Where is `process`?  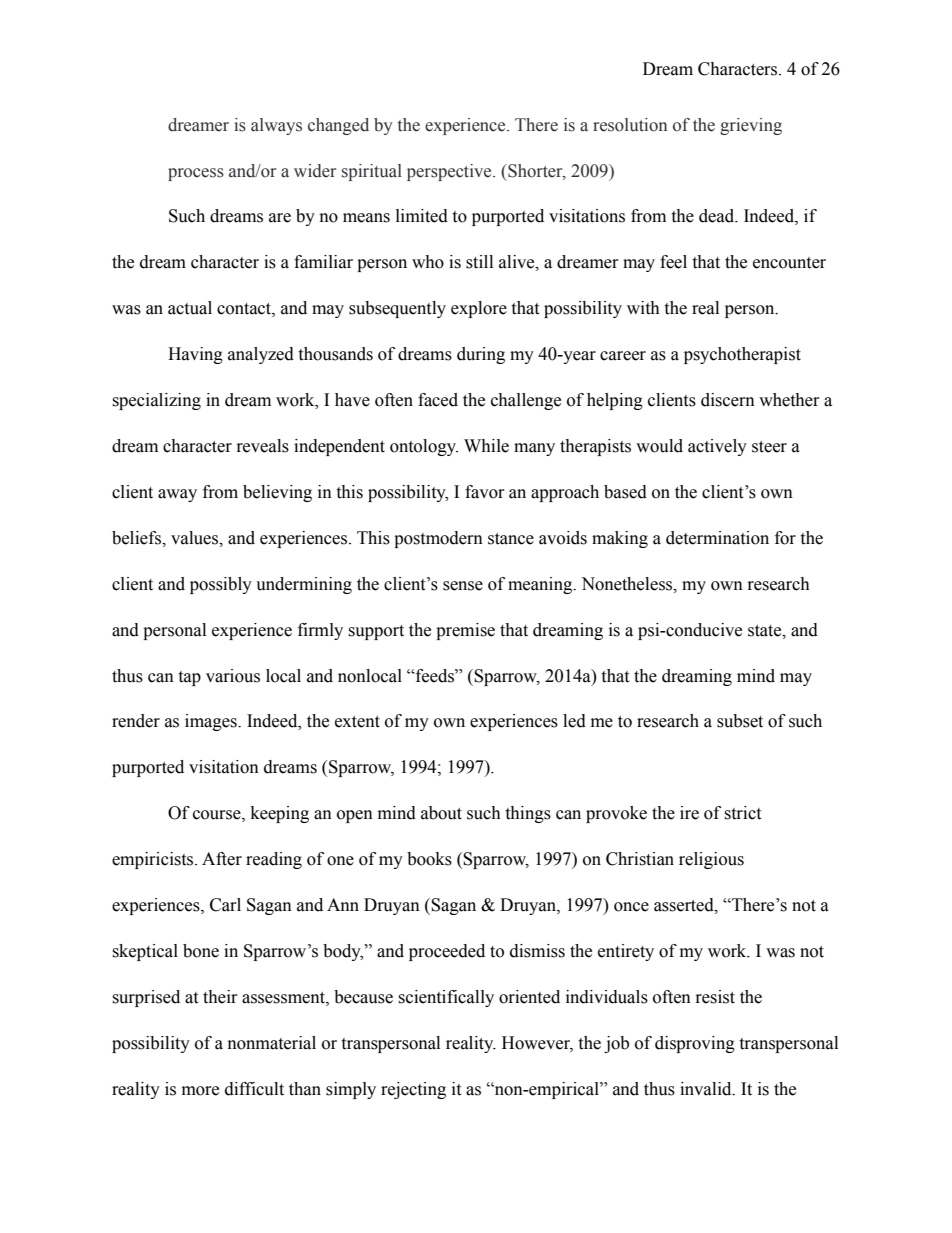
process is located at coordinates (196, 174).
